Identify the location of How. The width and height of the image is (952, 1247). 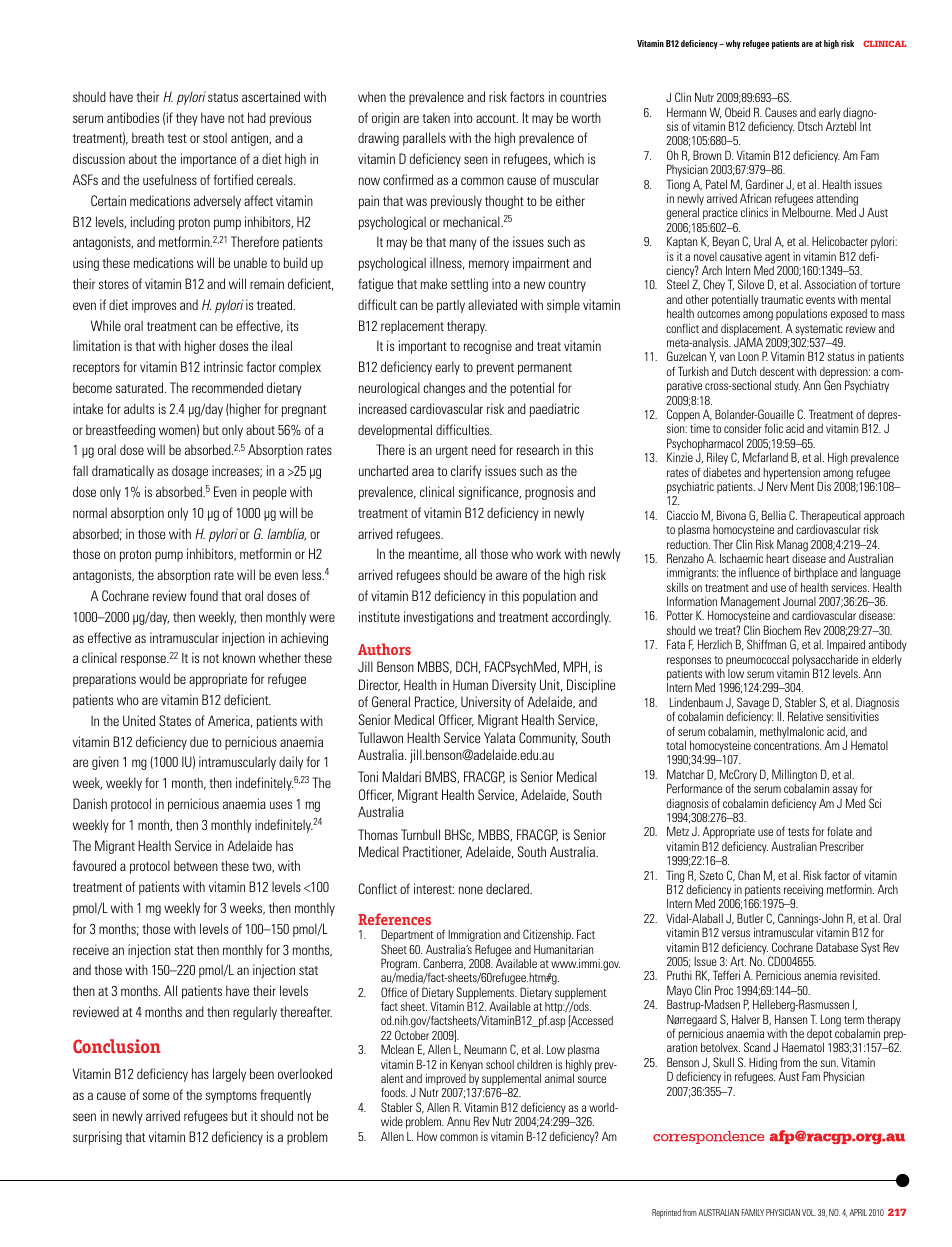
(427, 1136).
